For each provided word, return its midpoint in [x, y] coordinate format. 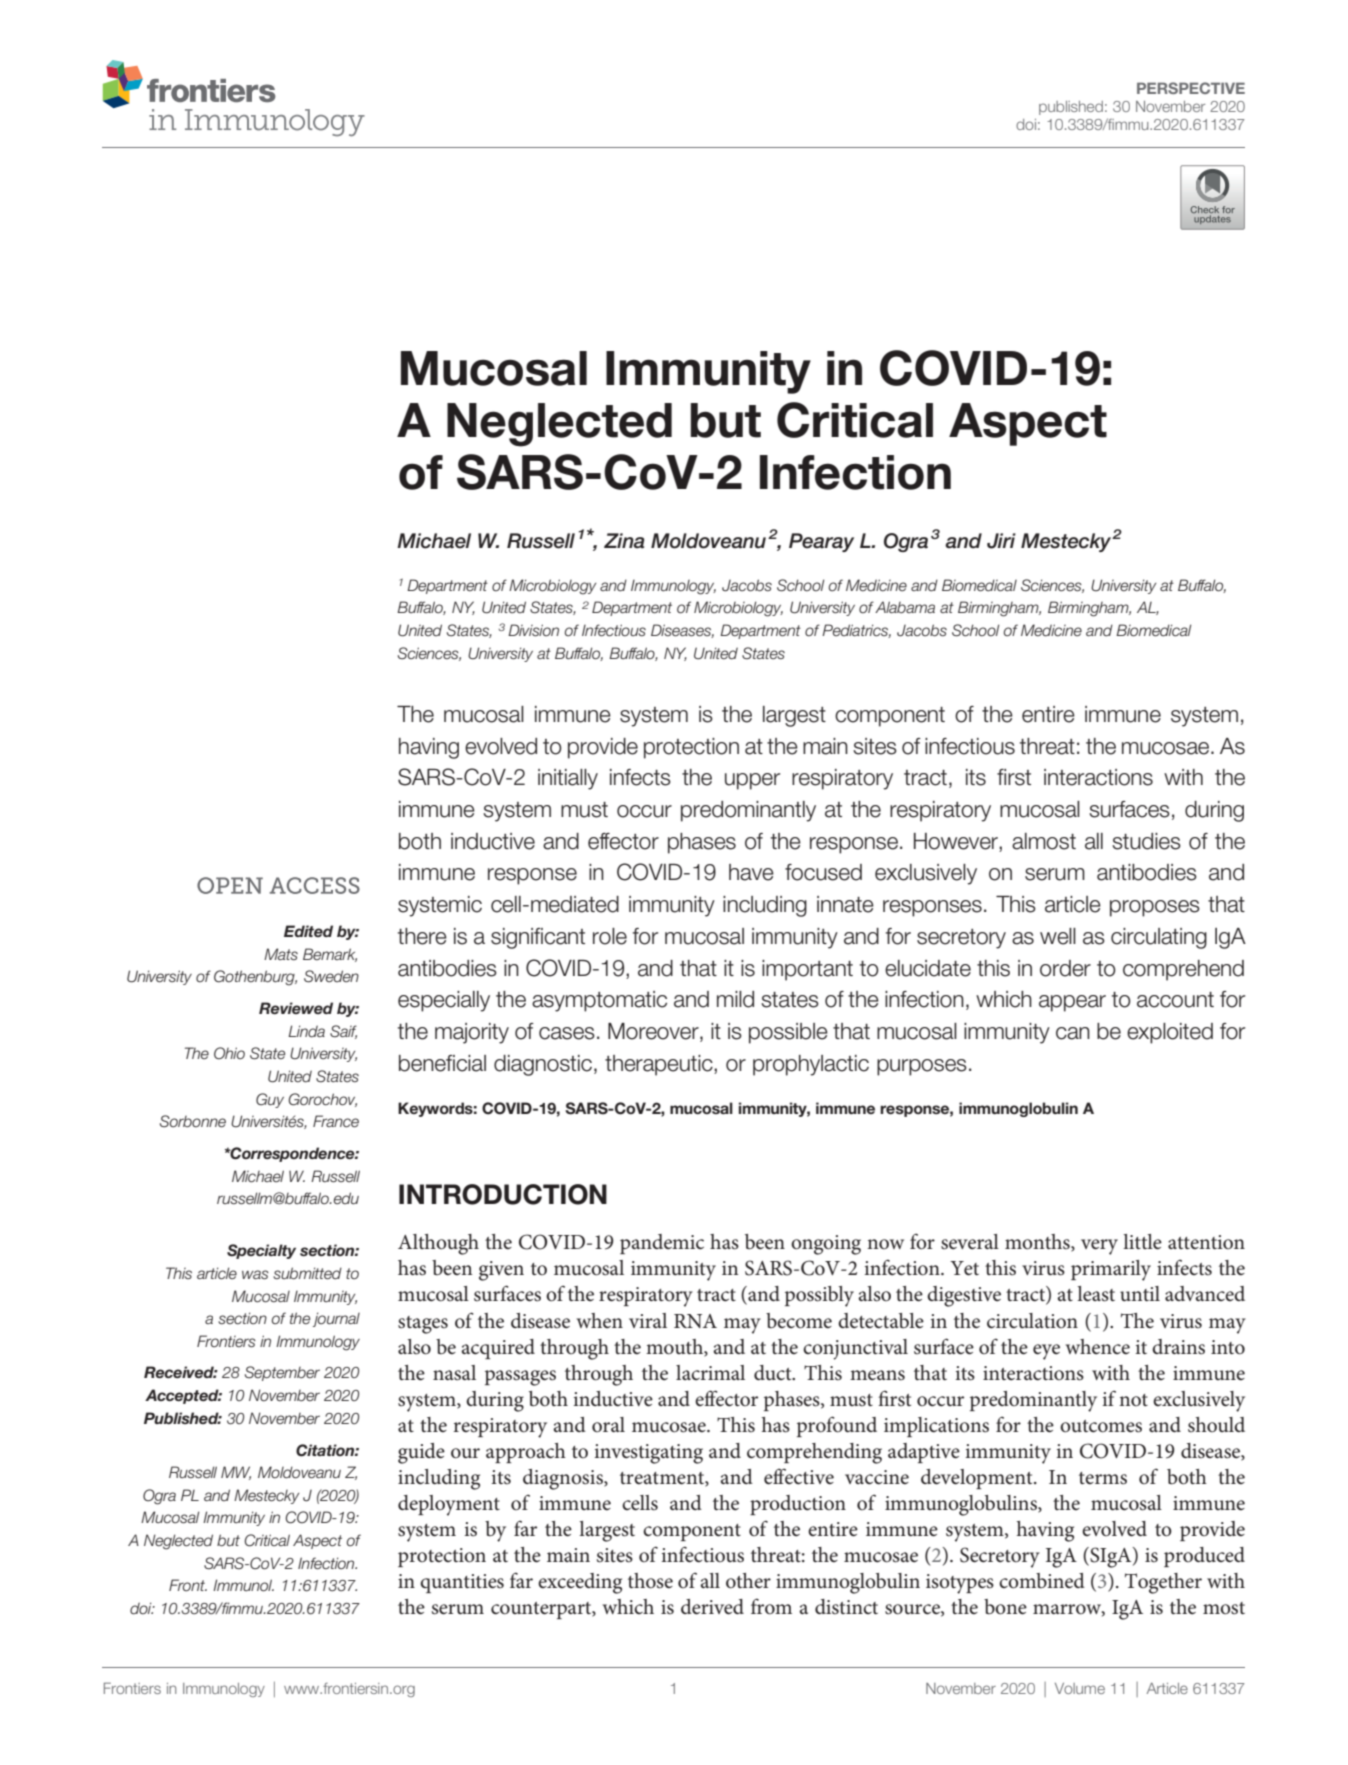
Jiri [1001, 541]
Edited [308, 931]
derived [712, 1607]
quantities [462, 1583]
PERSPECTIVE [1191, 88]
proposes [1155, 908]
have [751, 872]
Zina [624, 541]
